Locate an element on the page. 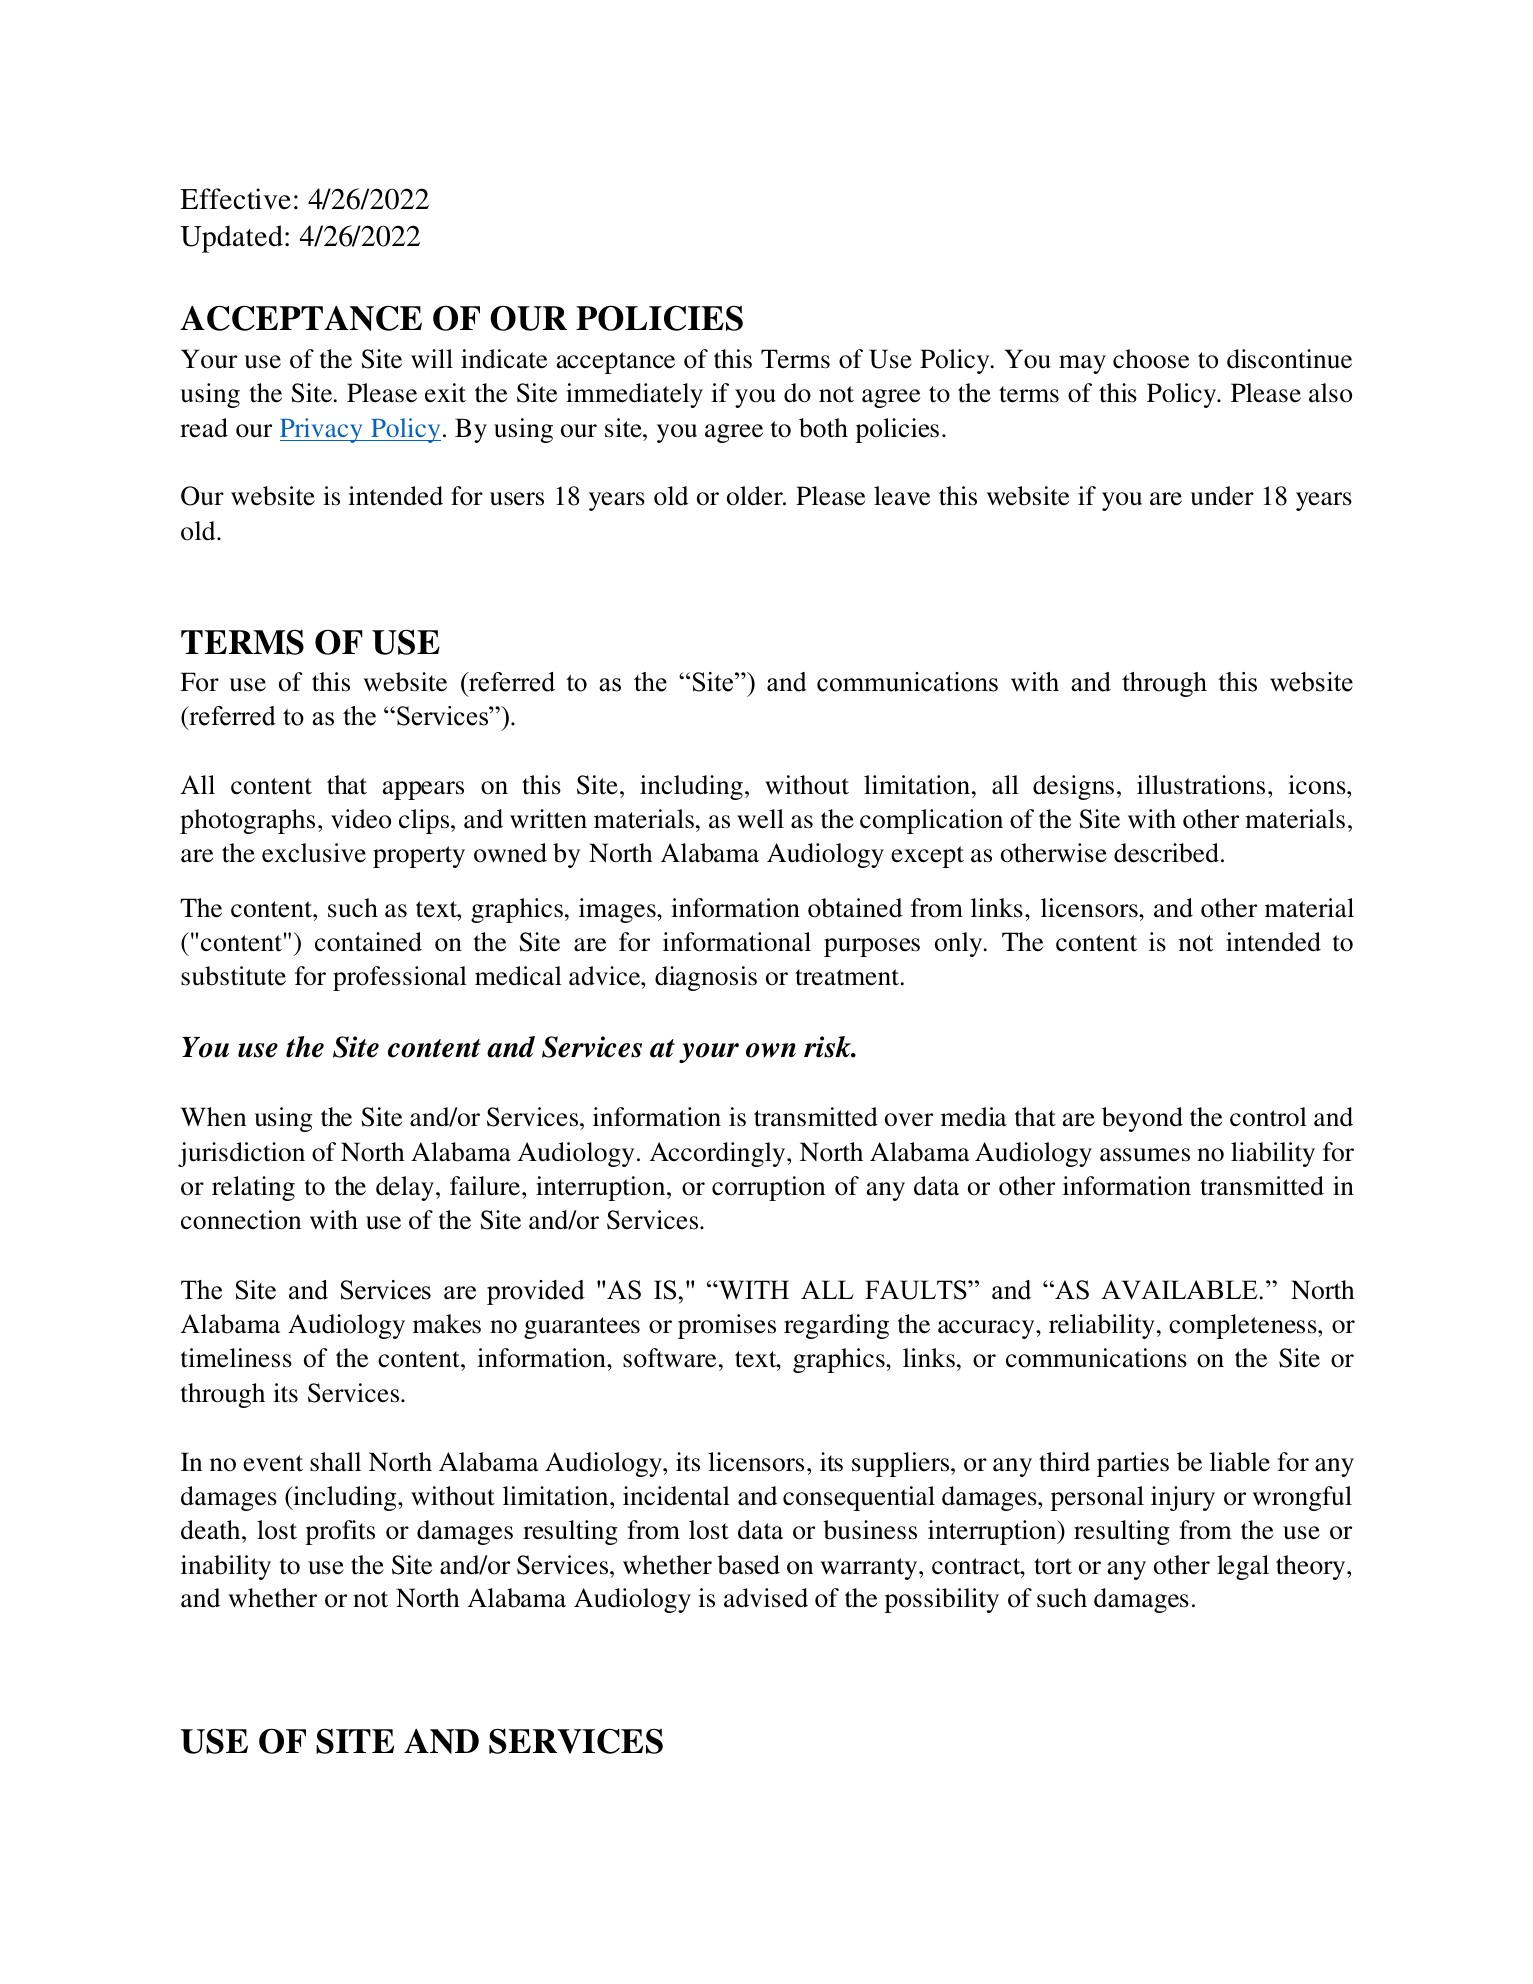  Updated is located at coordinates (231, 239).
